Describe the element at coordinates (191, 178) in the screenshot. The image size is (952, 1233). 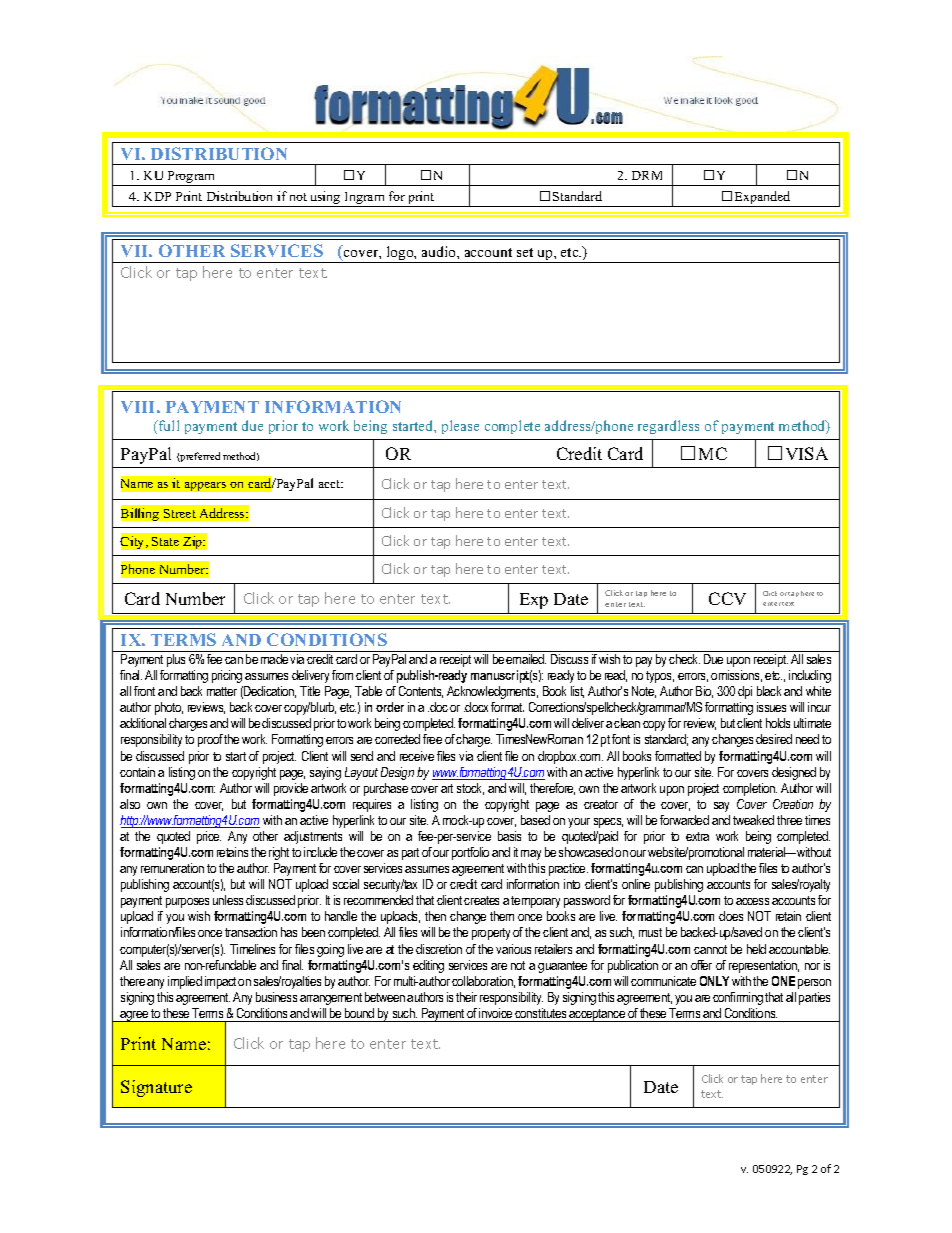
I see `Program` at that location.
